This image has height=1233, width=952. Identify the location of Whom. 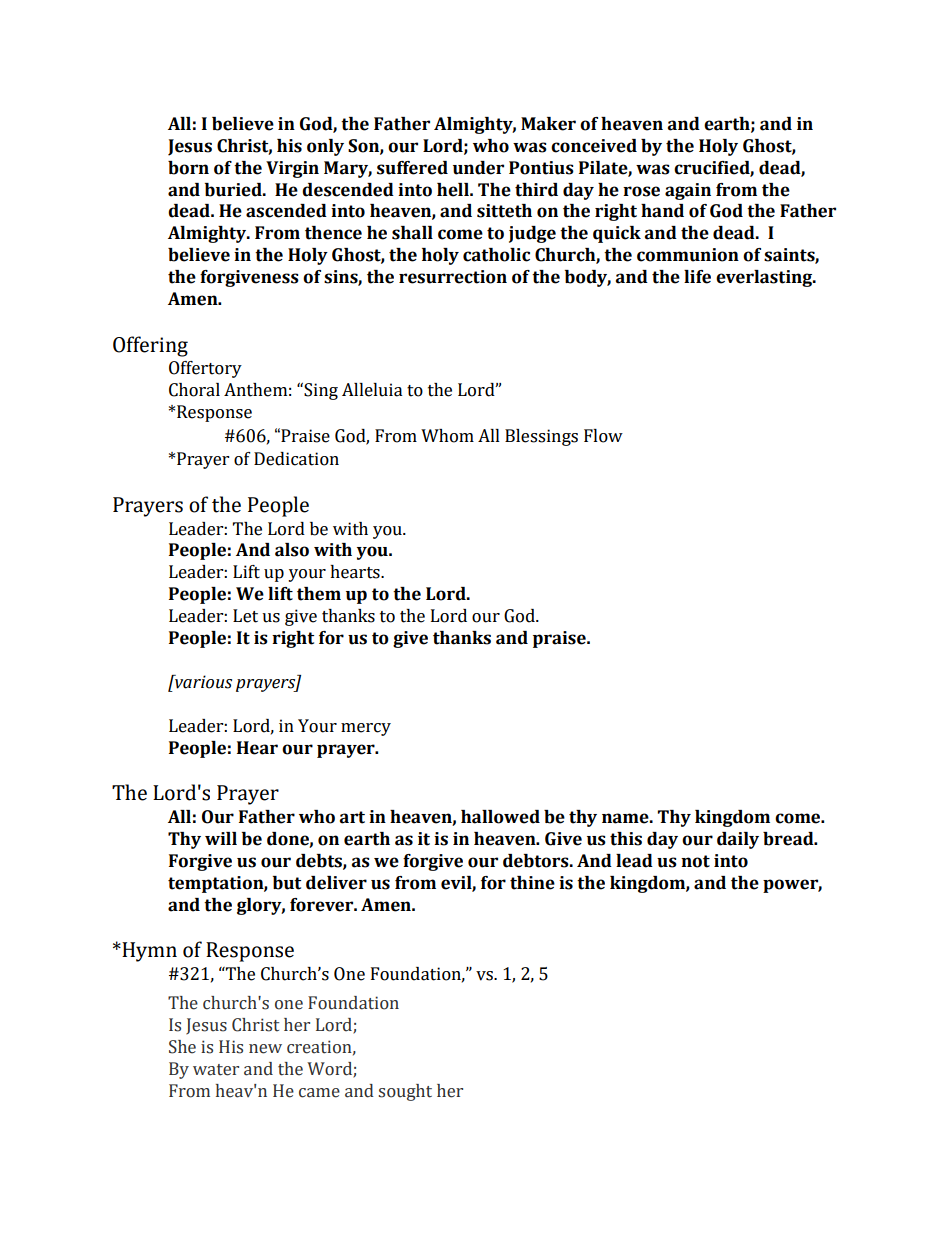
(447, 436).
